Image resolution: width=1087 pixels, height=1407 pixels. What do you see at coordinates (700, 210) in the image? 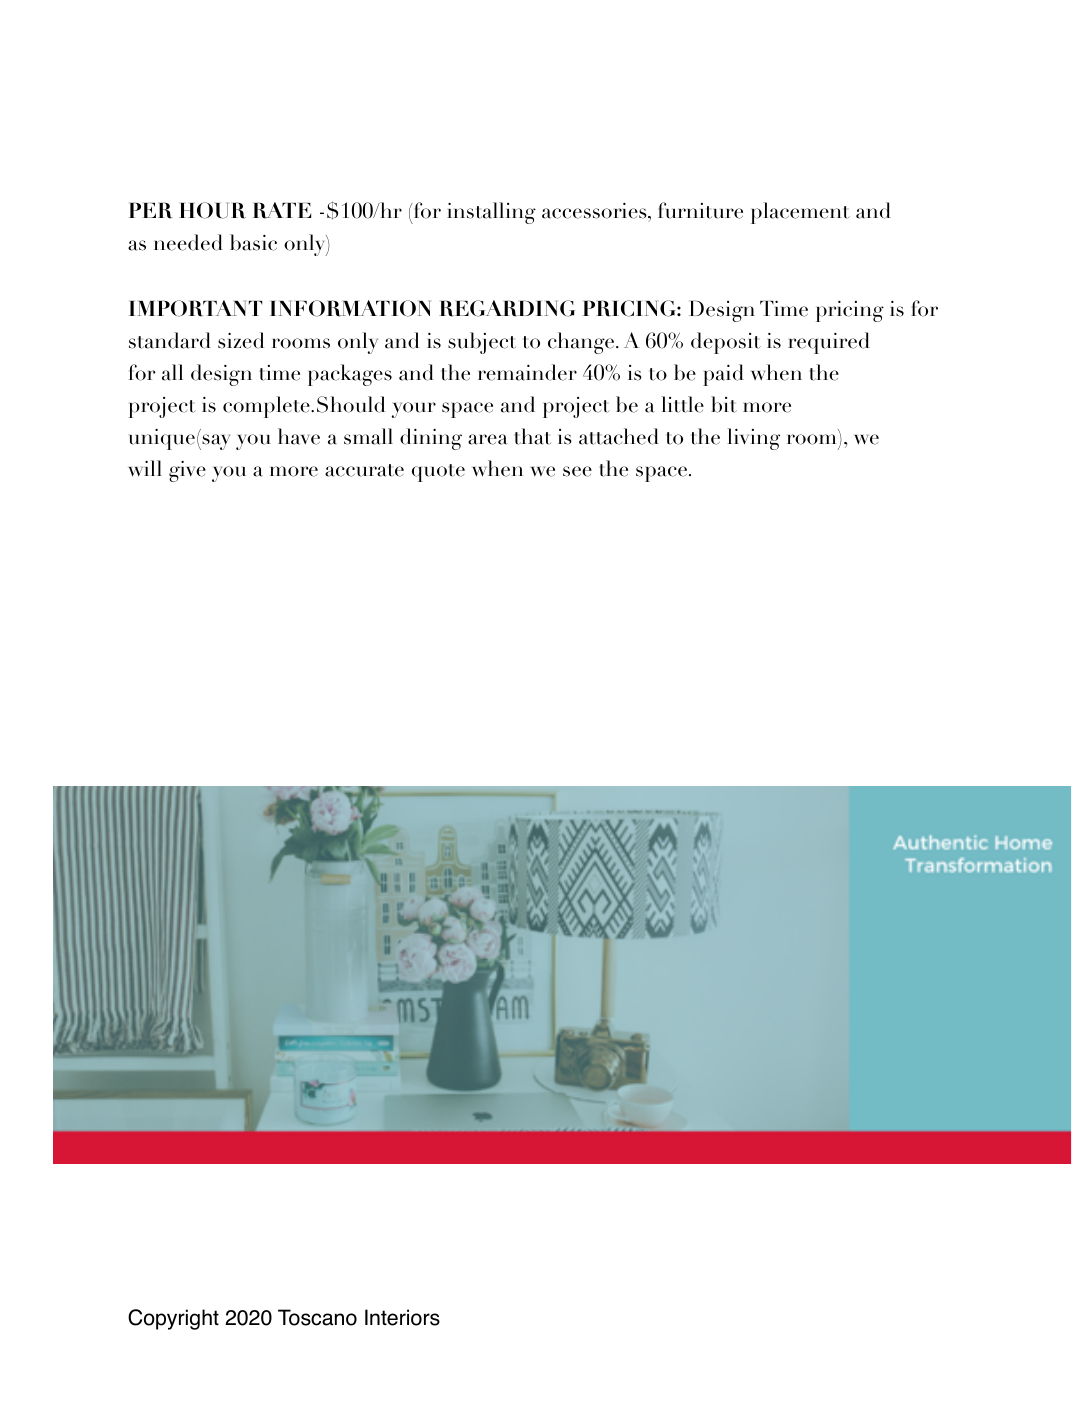
I see `furniture` at bounding box center [700, 210].
